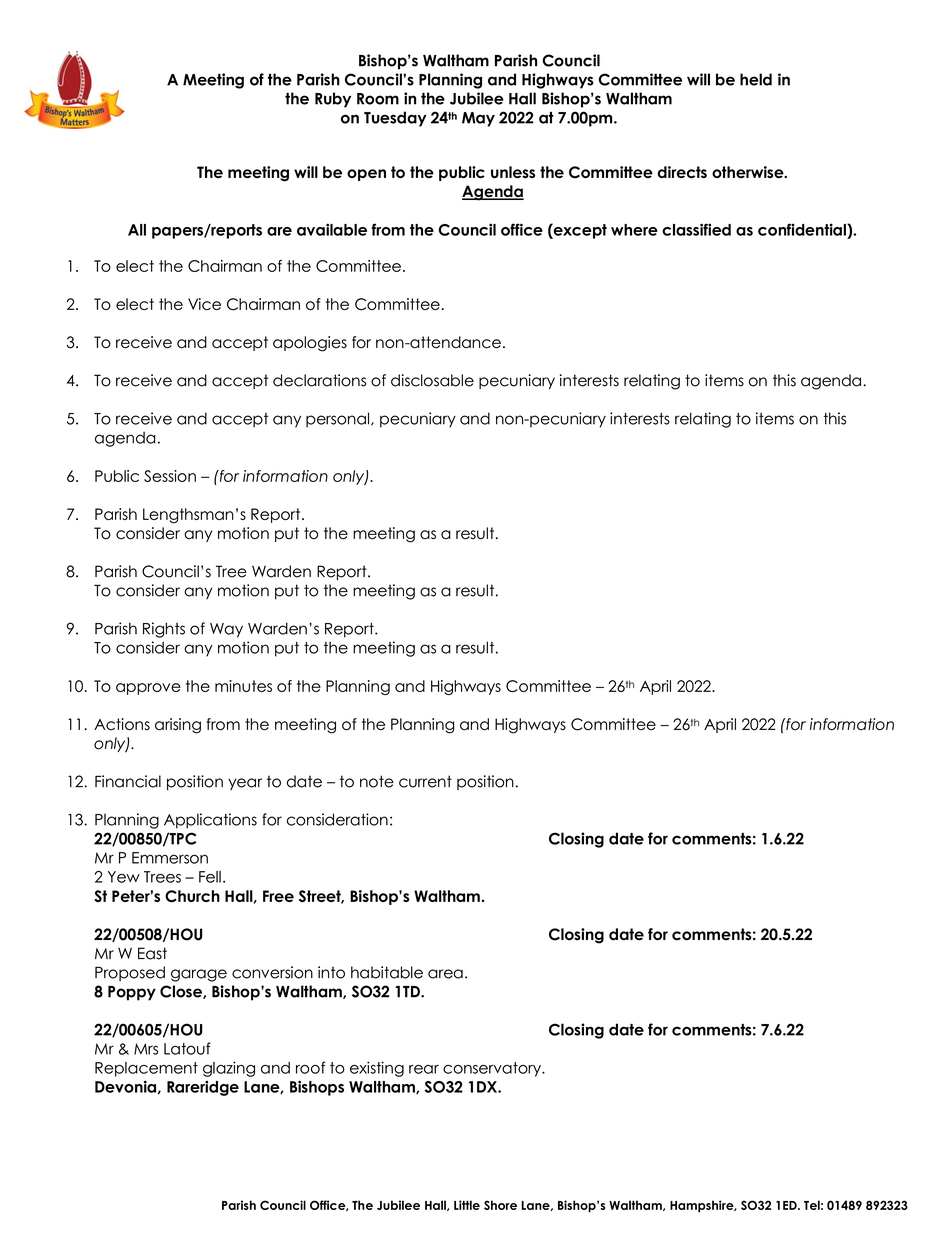 This document has height=1233, width=952. What do you see at coordinates (204, 304) in the document?
I see `Vice` at bounding box center [204, 304].
